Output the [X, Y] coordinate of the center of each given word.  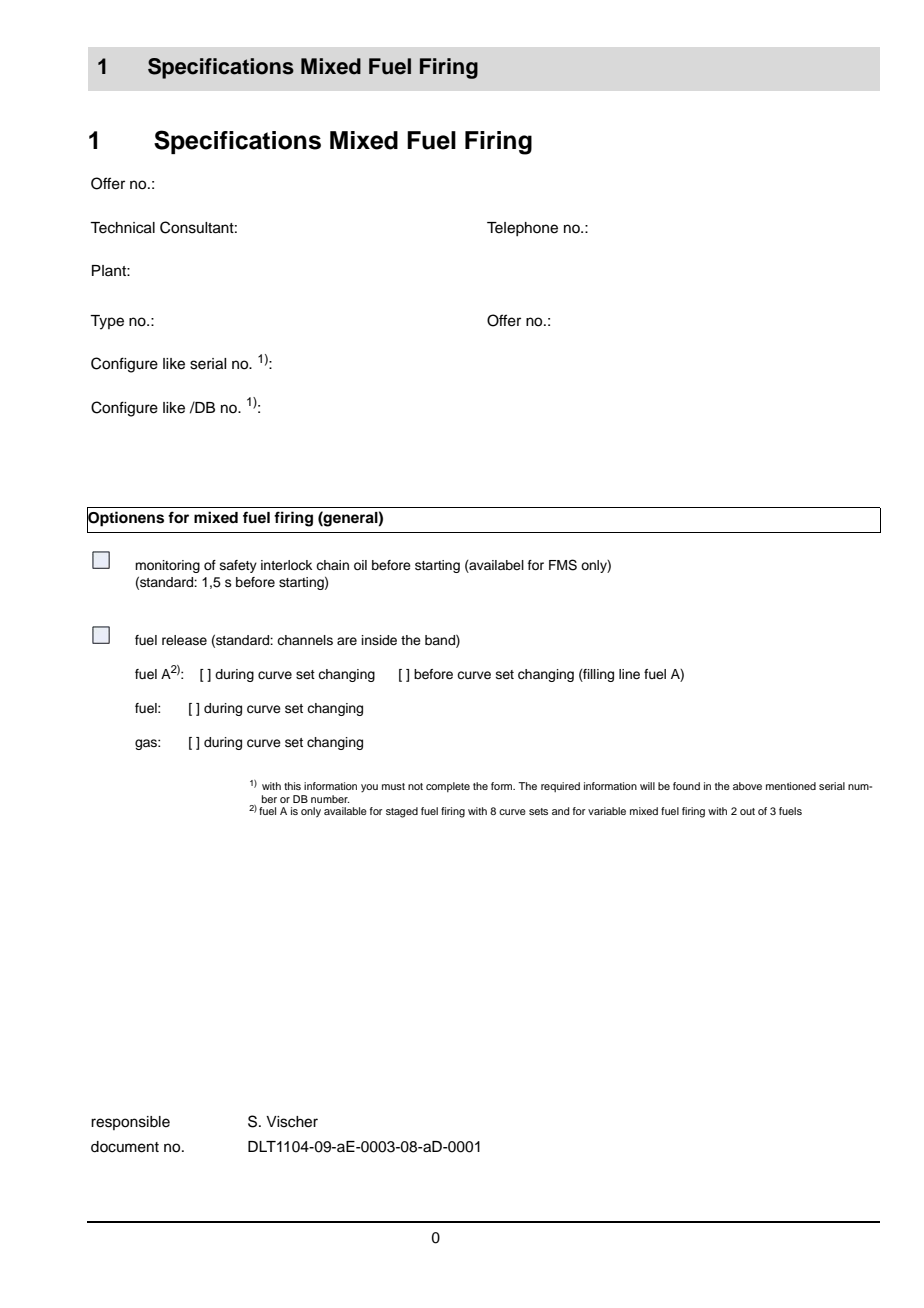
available [345, 811]
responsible [130, 1123]
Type [107, 322]
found [686, 786]
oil [360, 565]
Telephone [522, 229]
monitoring [167, 566]
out [747, 811]
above [747, 786]
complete [448, 787]
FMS [563, 565]
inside [379, 640]
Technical [122, 228]
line [629, 674]
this [292, 786]
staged [402, 812]
